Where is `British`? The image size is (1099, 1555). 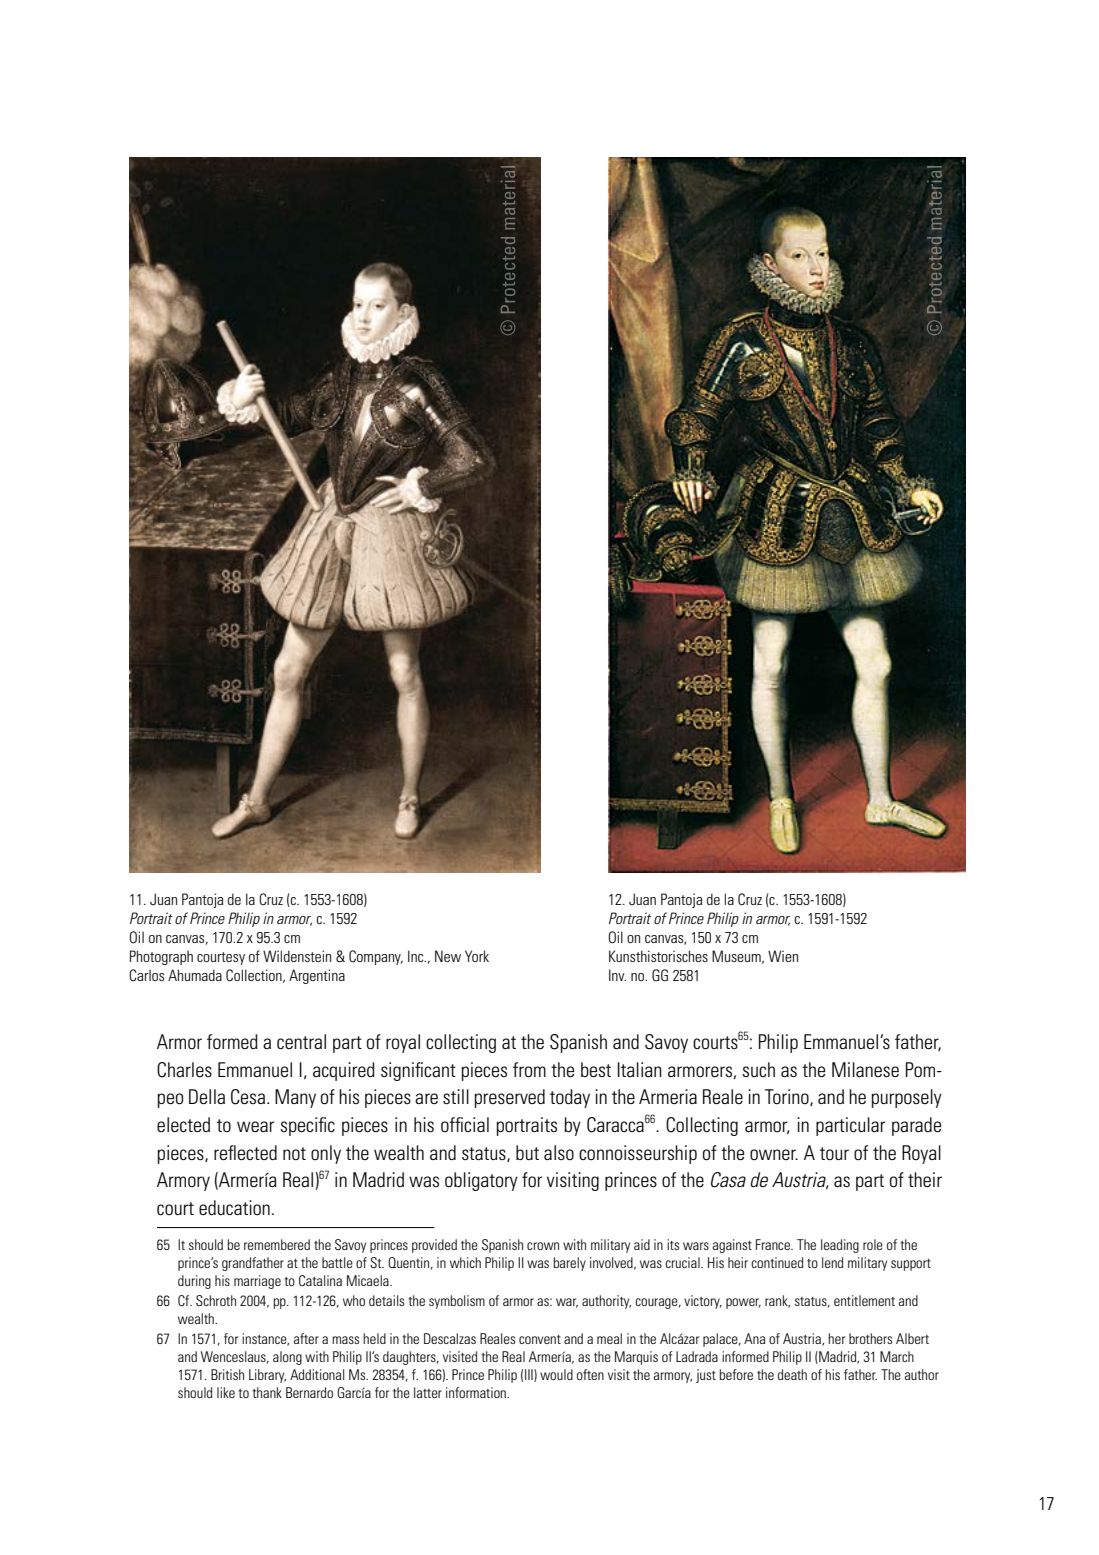 British is located at coordinates (227, 1374).
